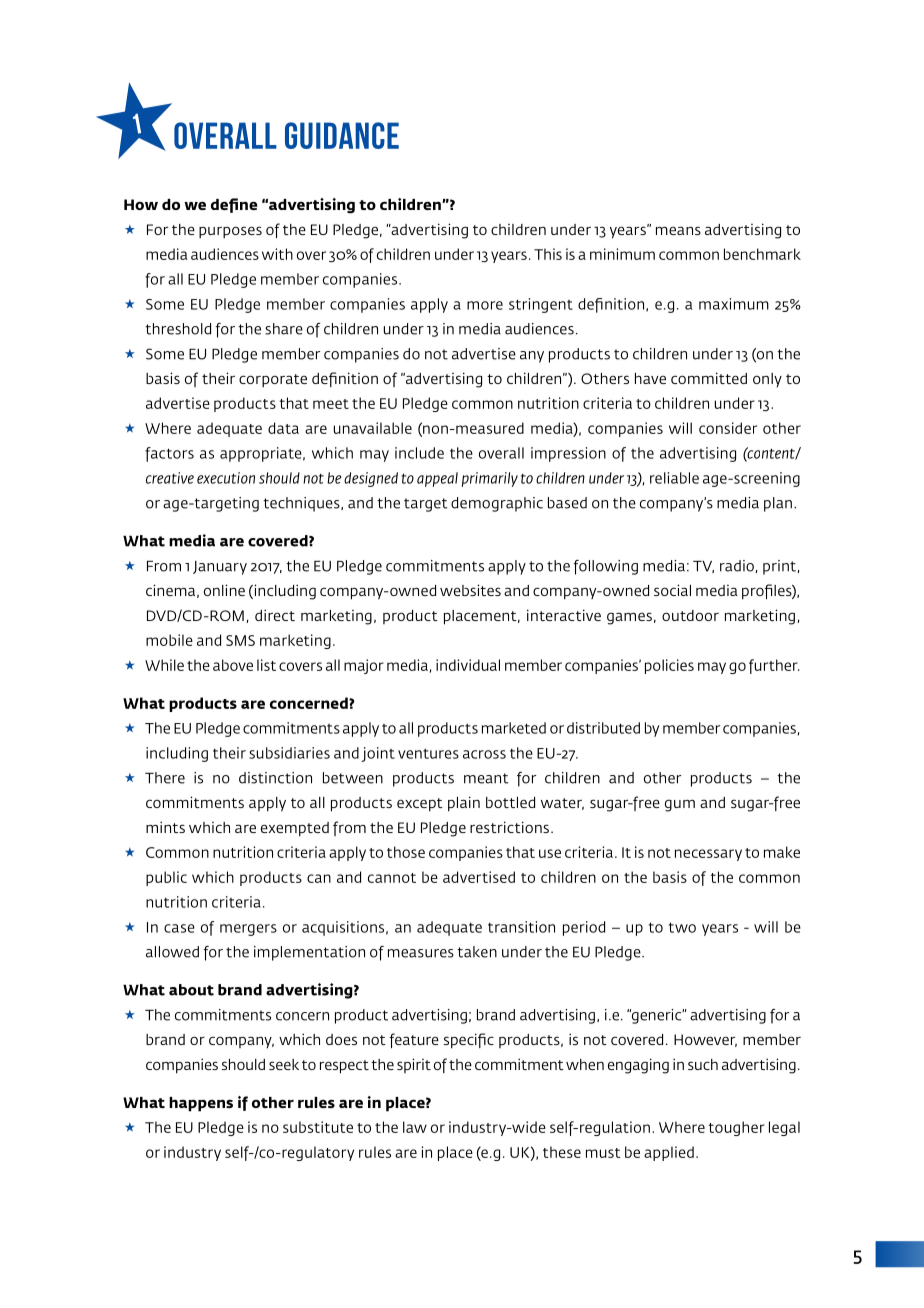  What do you see at coordinates (464, 804) in the screenshot?
I see `plain` at bounding box center [464, 804].
